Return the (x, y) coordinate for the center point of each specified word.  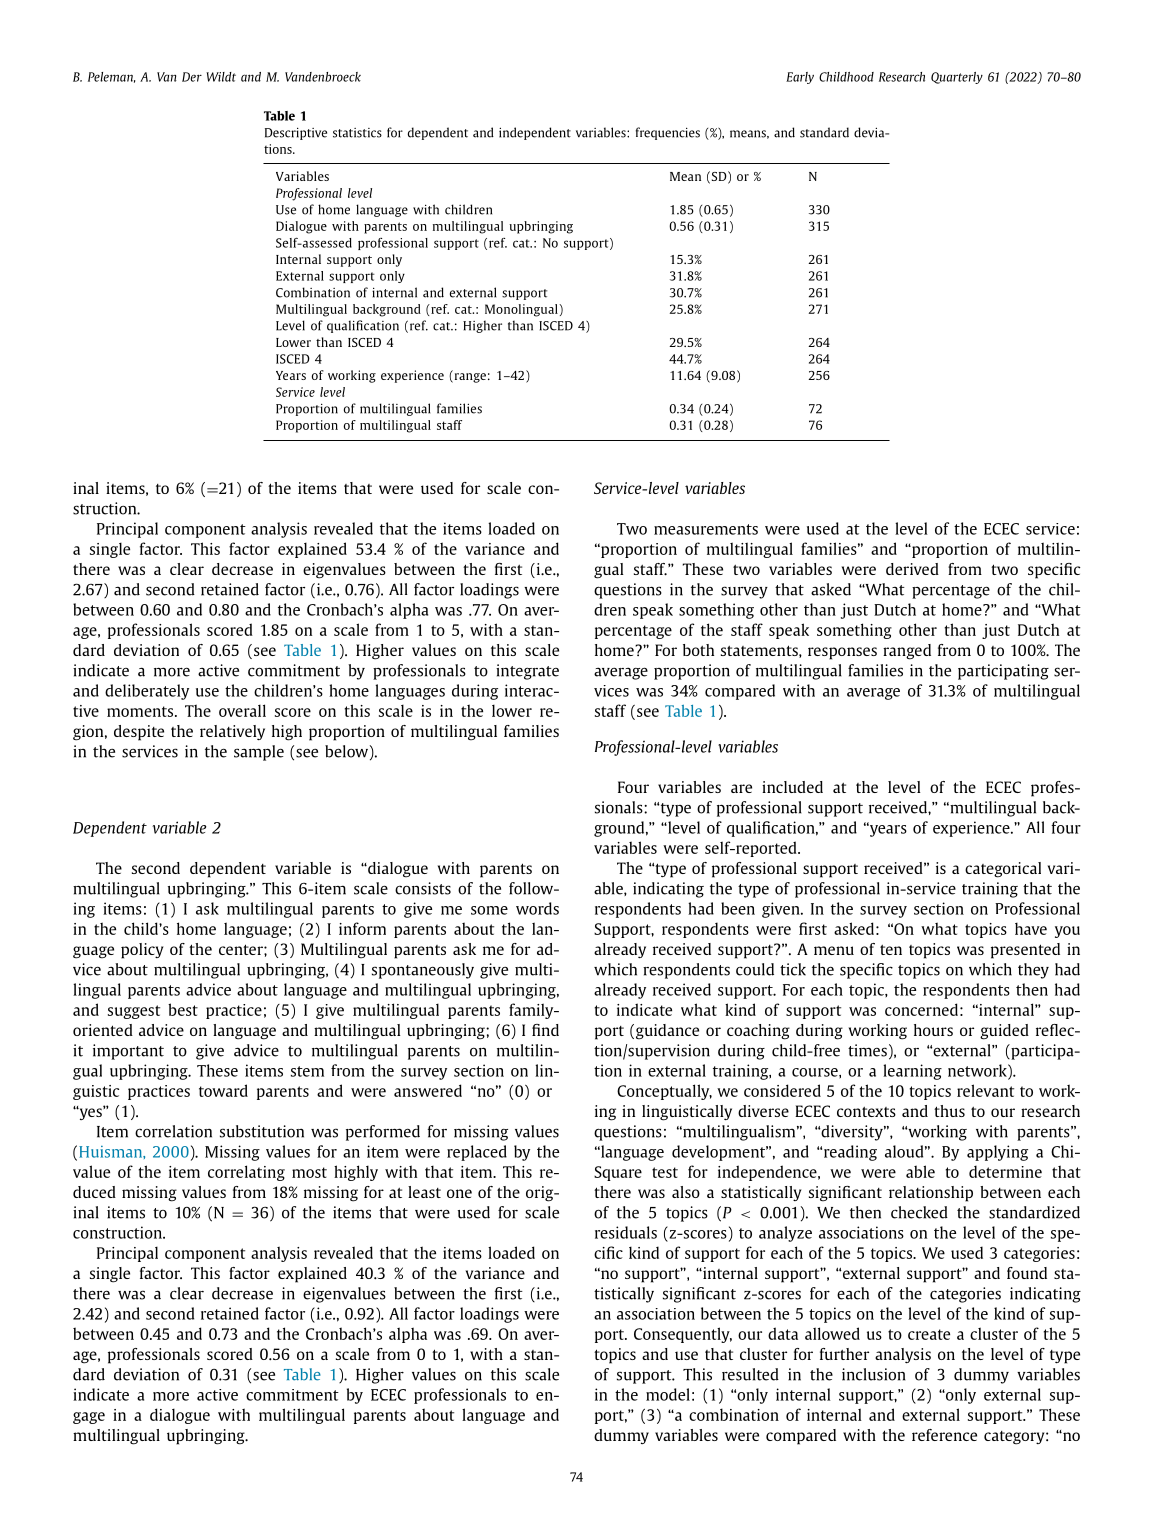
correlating (246, 1173)
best (183, 1009)
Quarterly (957, 78)
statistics (357, 133)
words (537, 908)
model (668, 1394)
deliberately (147, 692)
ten (891, 950)
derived (912, 569)
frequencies (668, 133)
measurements (706, 529)
